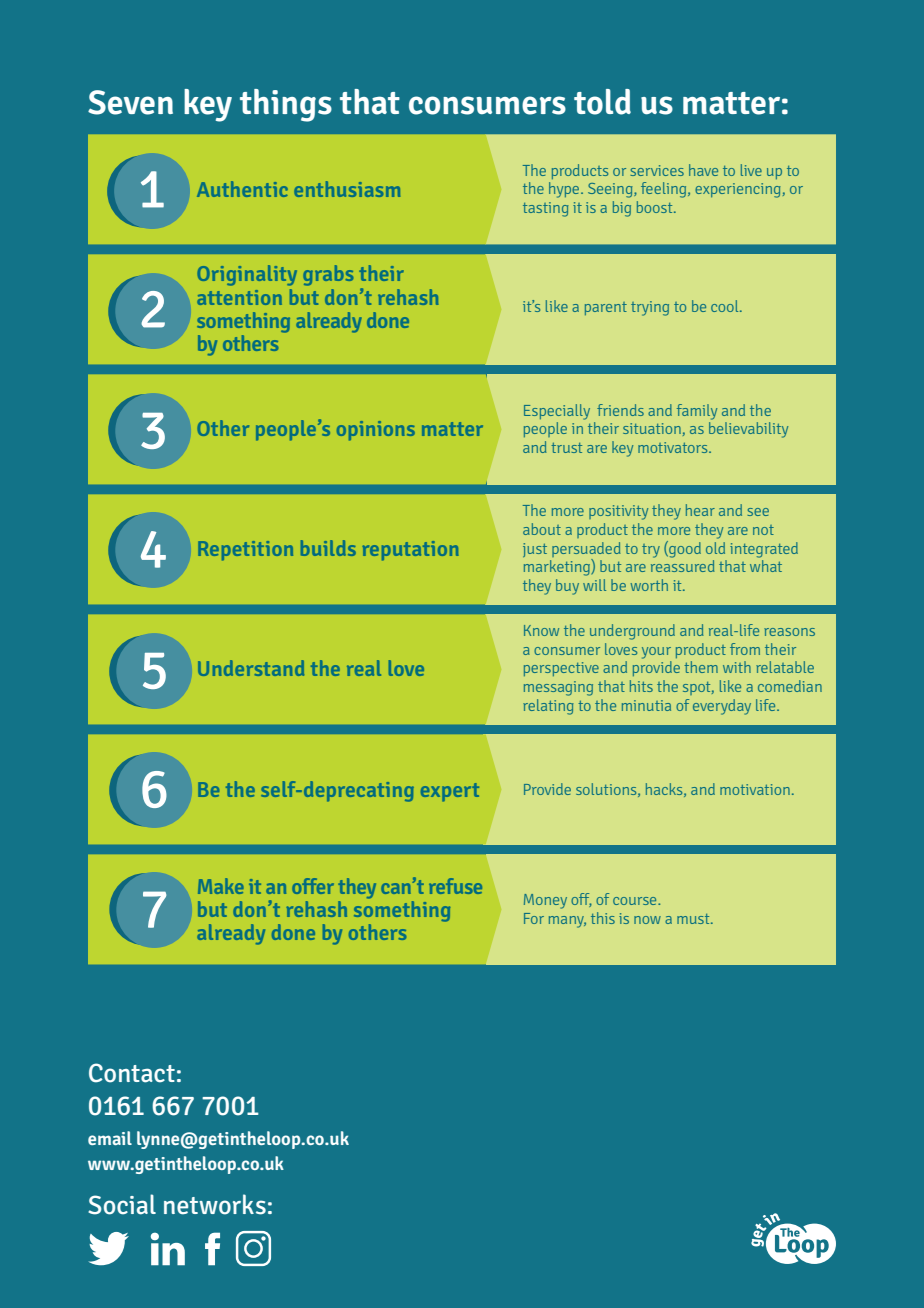 The width and height of the screenshot is (924, 1308). What do you see at coordinates (130, 102) in the screenshot?
I see `Seven` at bounding box center [130, 102].
